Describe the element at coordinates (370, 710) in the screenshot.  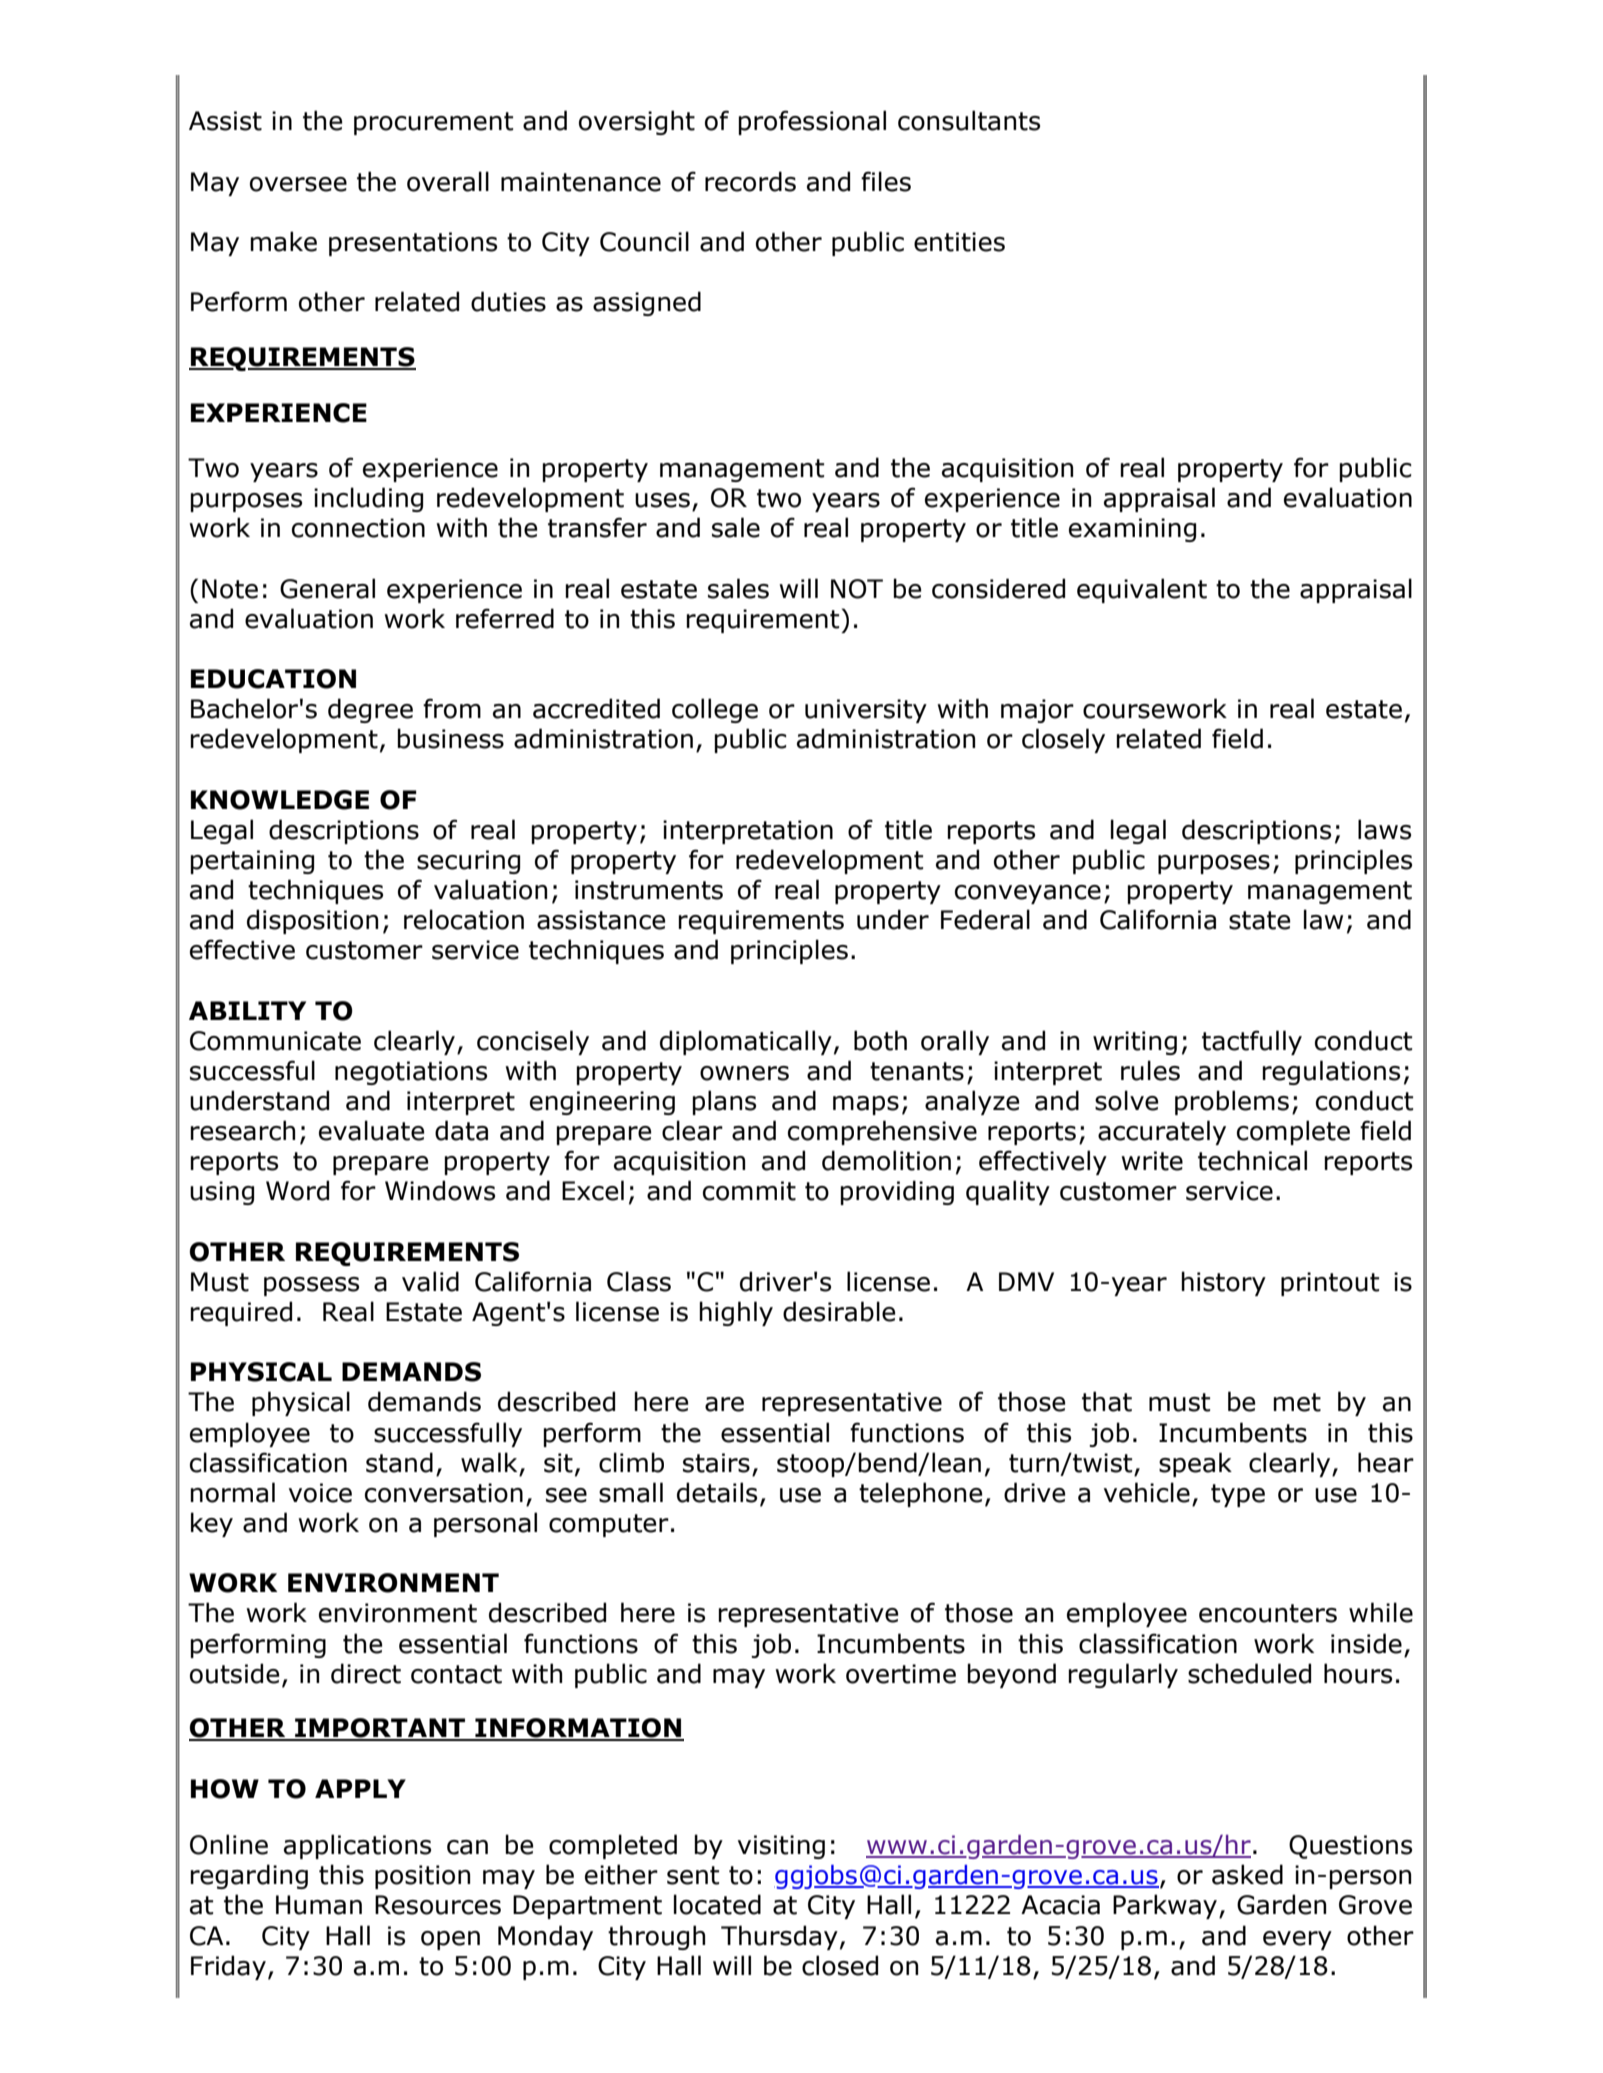
I see `degree` at that location.
